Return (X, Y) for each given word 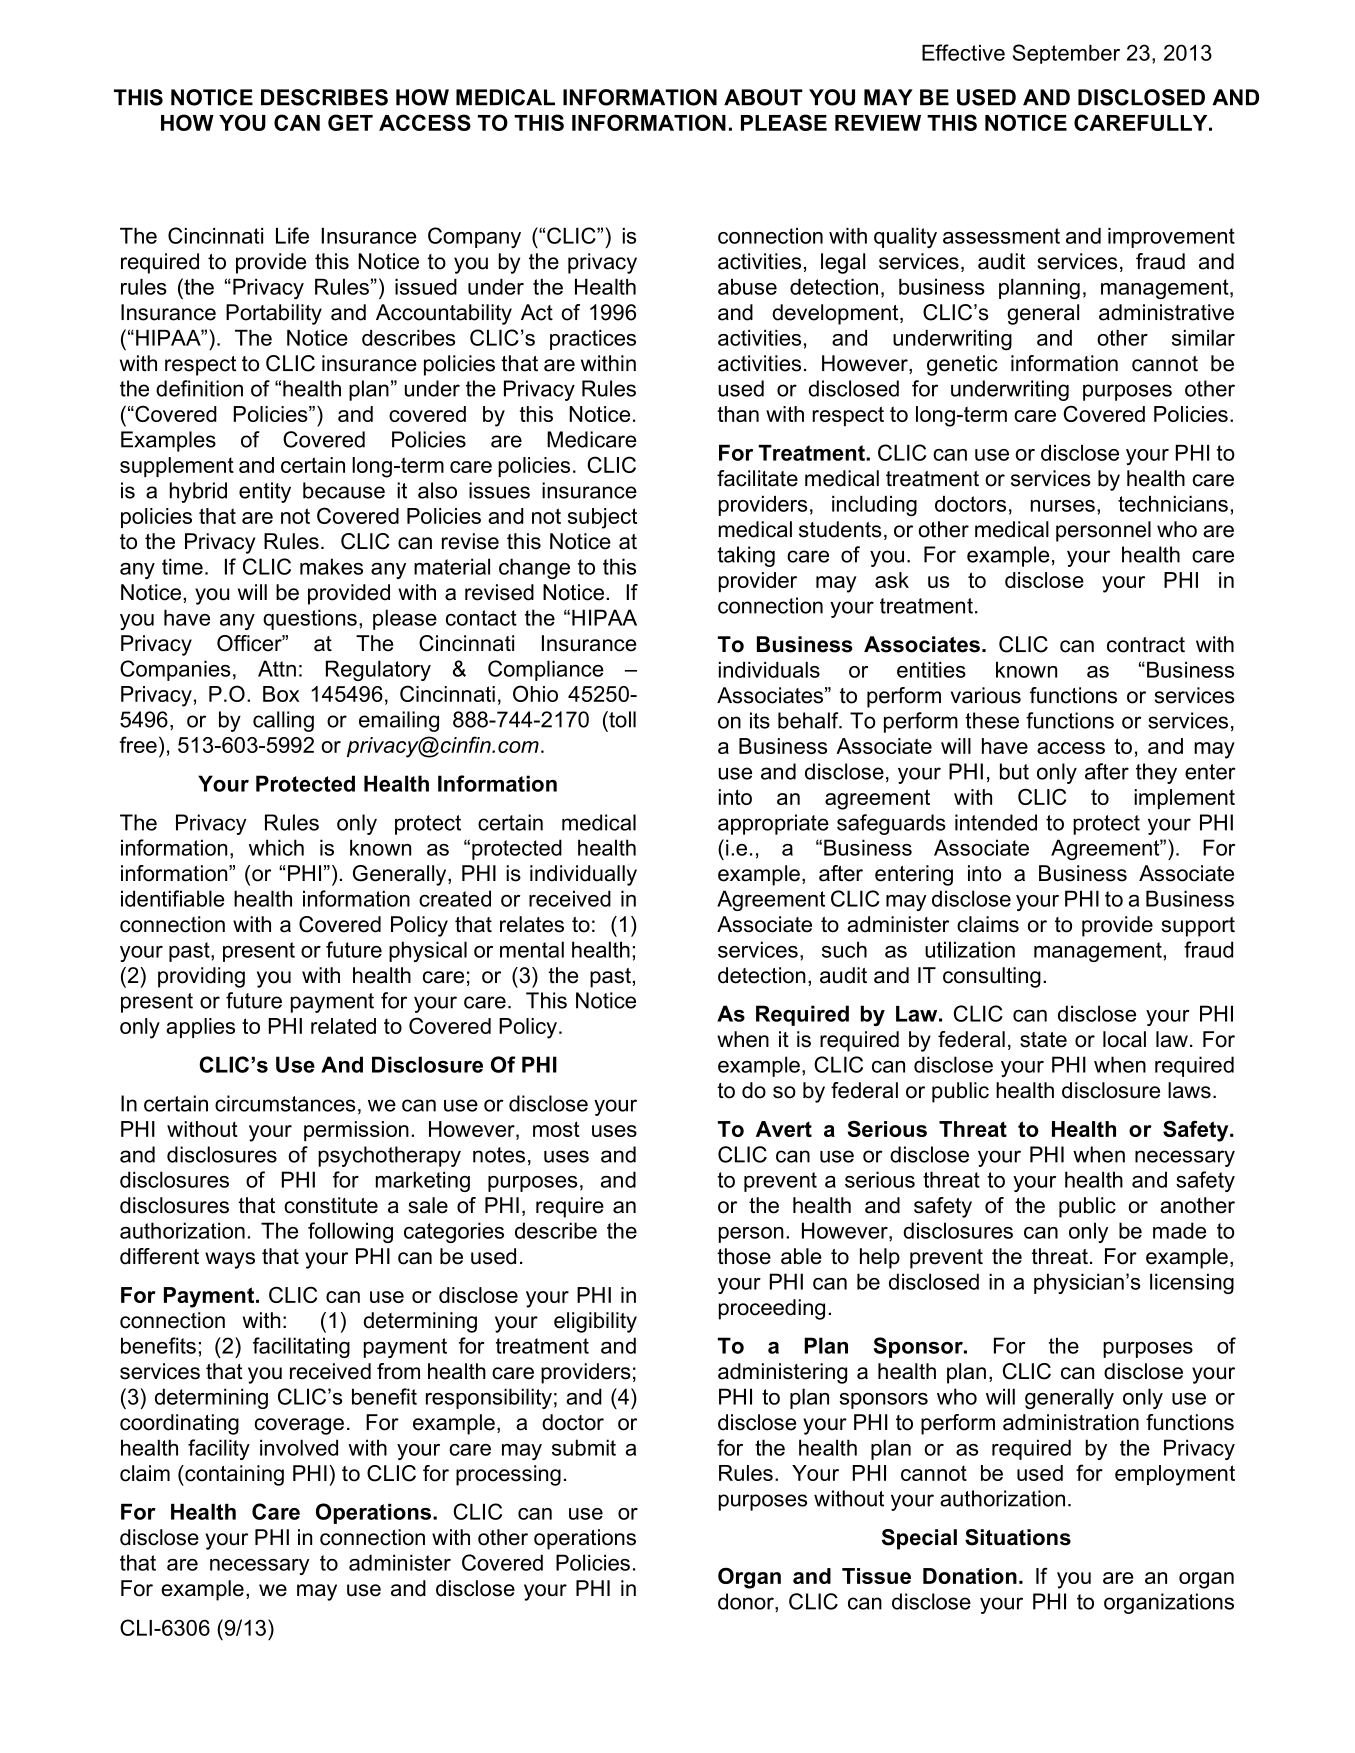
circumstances (285, 1103)
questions (310, 619)
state (1043, 1040)
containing (233, 1475)
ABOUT (763, 97)
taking (746, 556)
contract (1146, 645)
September (1066, 54)
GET (350, 122)
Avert (784, 1129)
